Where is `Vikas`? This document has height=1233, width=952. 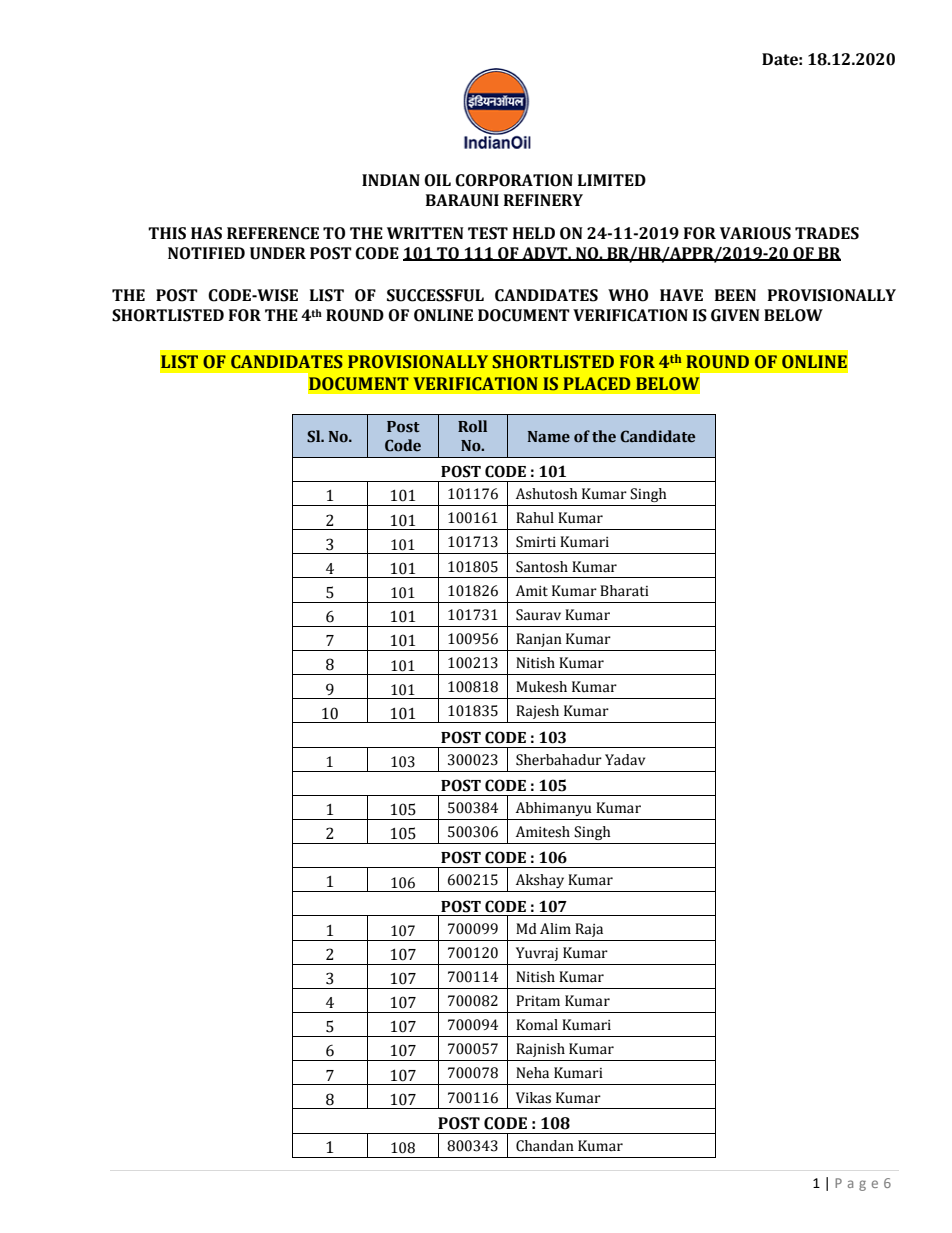 Vikas is located at coordinates (533, 1098).
